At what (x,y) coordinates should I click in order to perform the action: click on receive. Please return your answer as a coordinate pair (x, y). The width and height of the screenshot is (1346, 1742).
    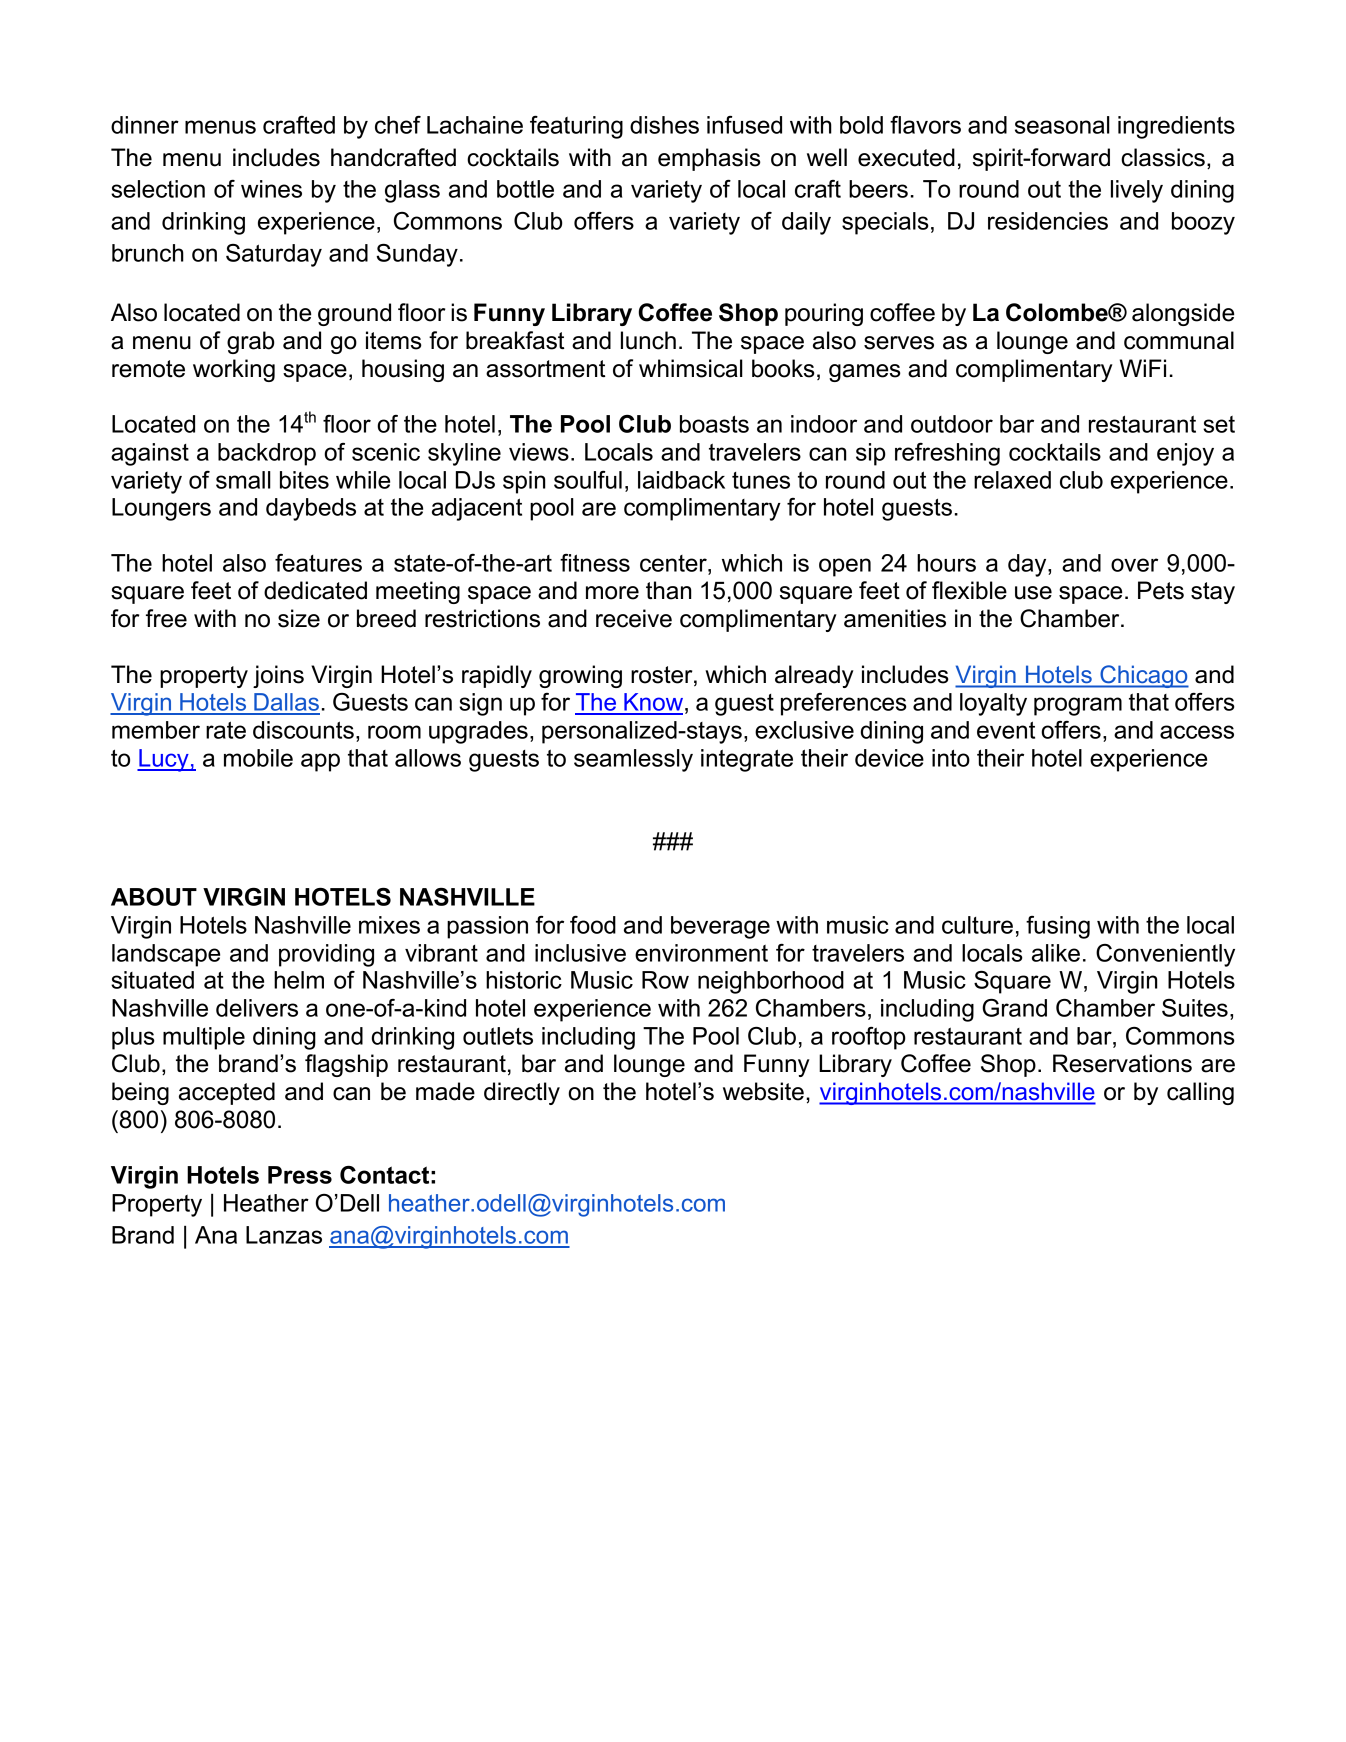
    Looking at the image, I should click on (634, 618).
